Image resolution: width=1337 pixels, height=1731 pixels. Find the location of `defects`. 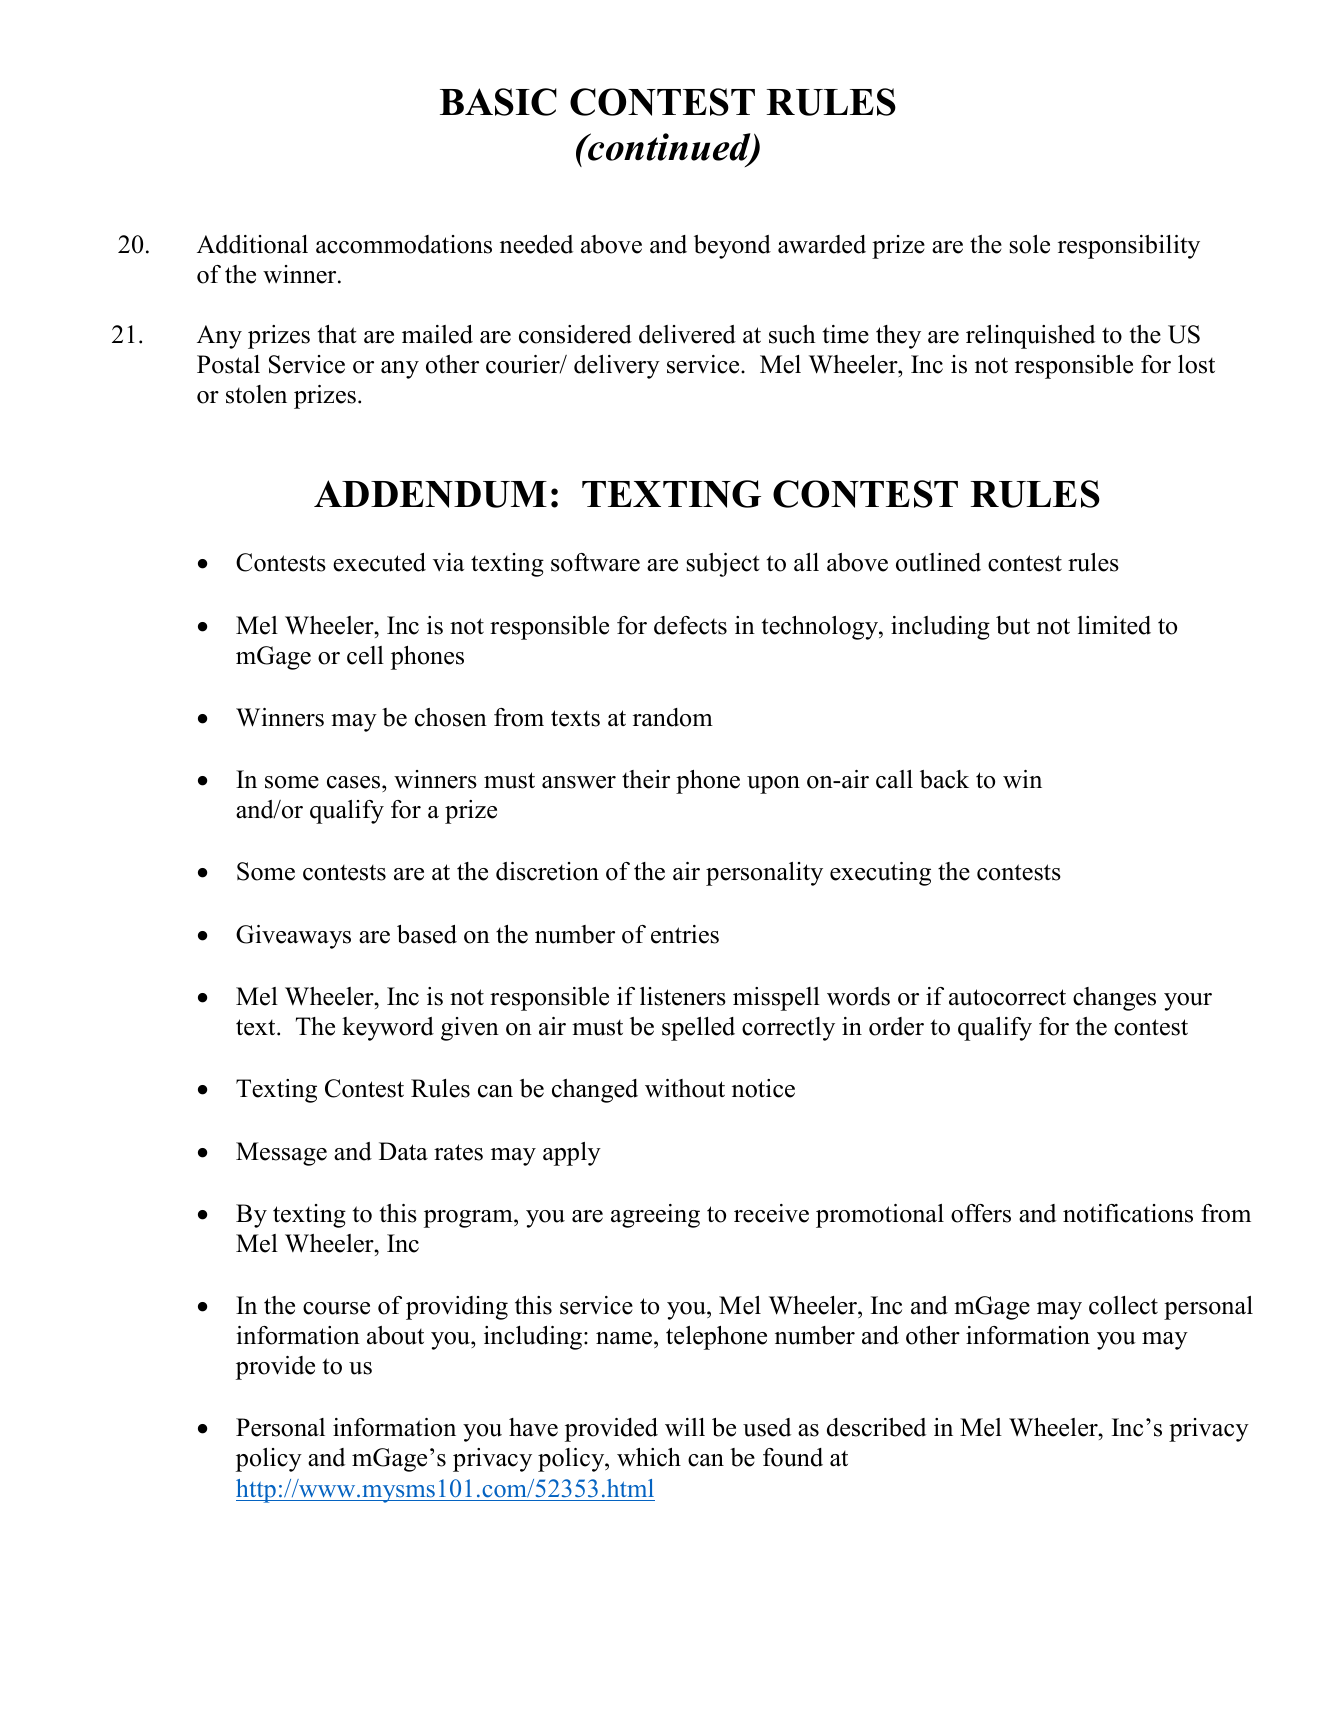

defects is located at coordinates (690, 625).
